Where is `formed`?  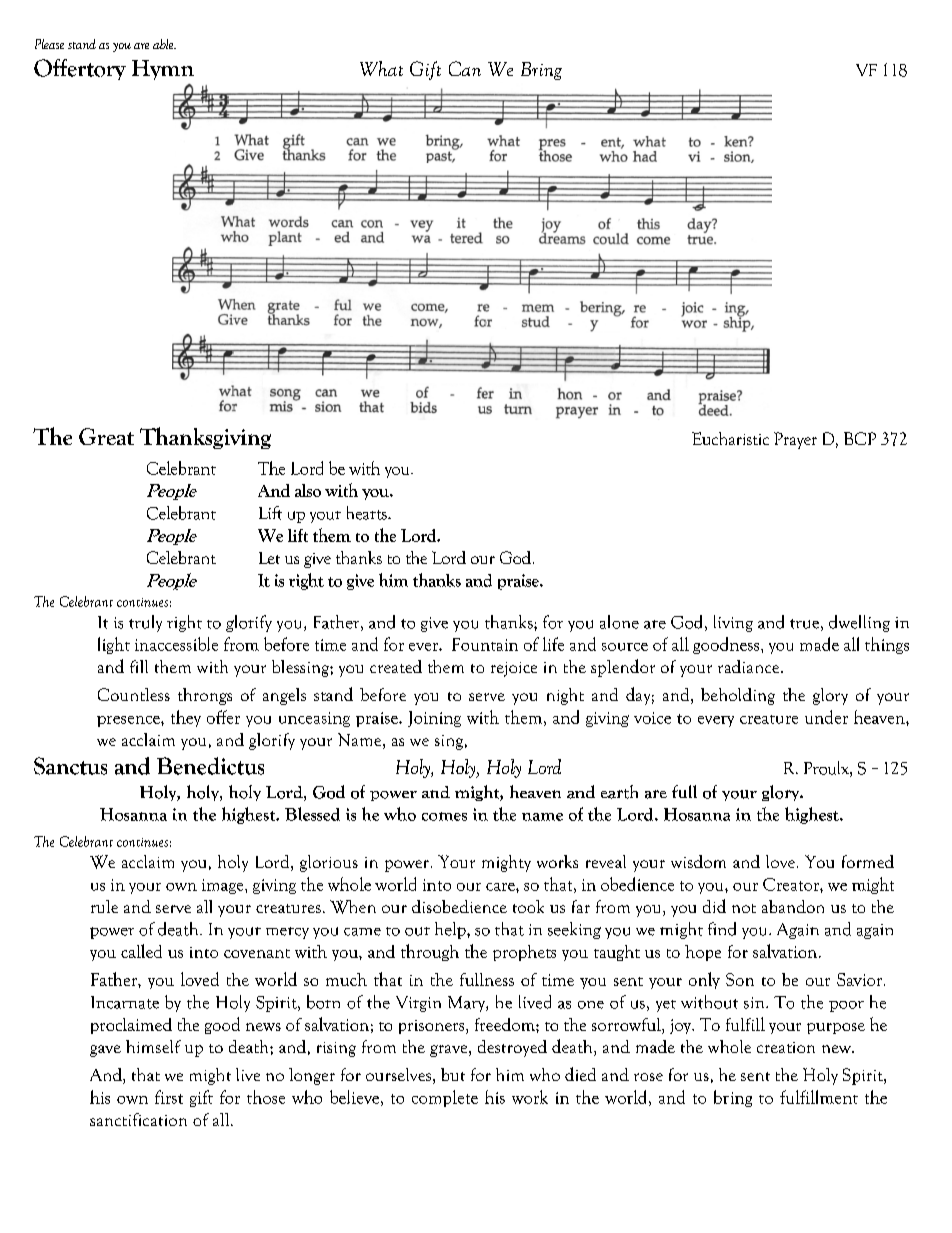
formed is located at coordinates (868, 861).
